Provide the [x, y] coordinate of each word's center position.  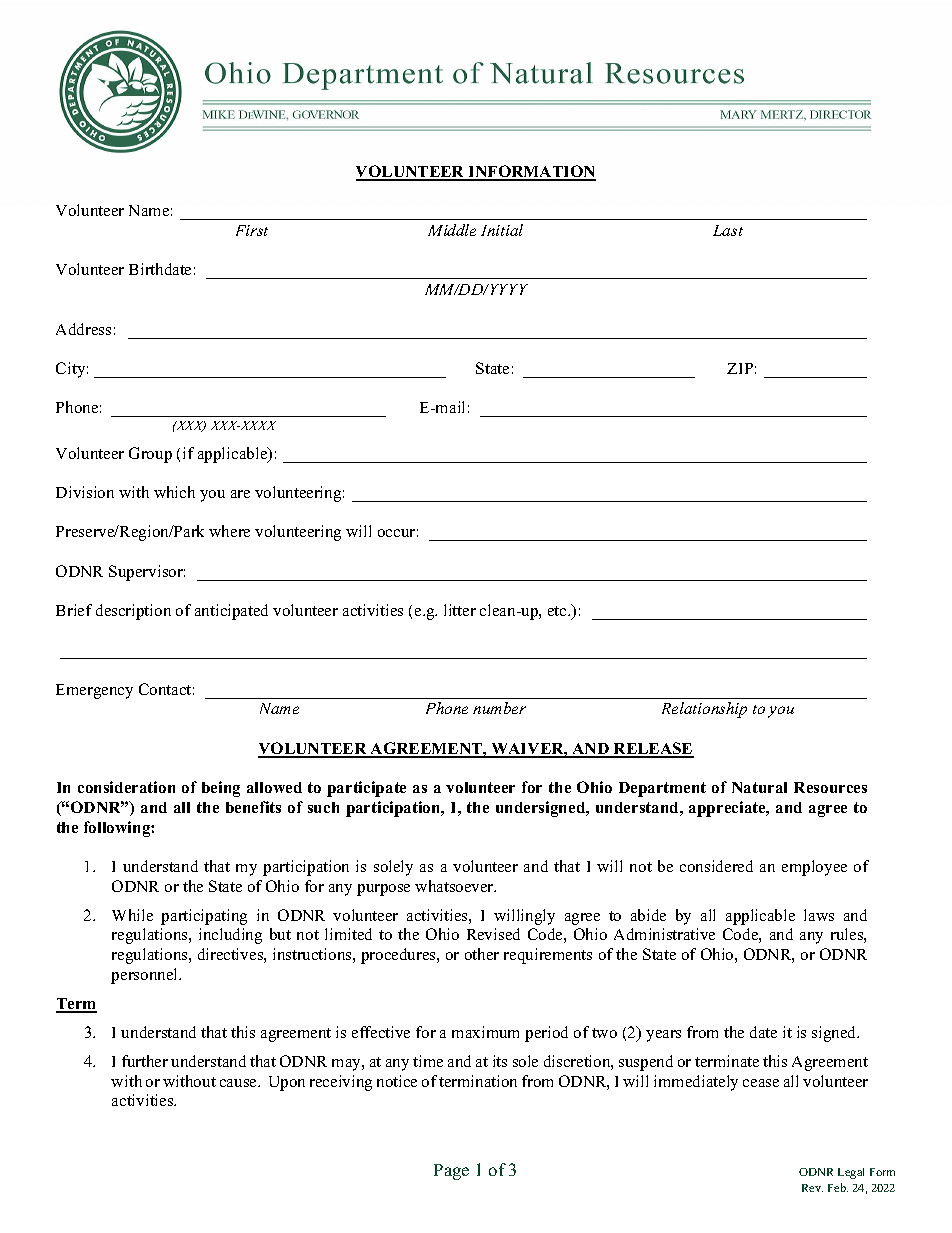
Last [728, 230]
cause [239, 1083]
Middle [452, 230]
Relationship [704, 710]
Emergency [94, 691]
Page [451, 1172]
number [499, 708]
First [252, 230]
